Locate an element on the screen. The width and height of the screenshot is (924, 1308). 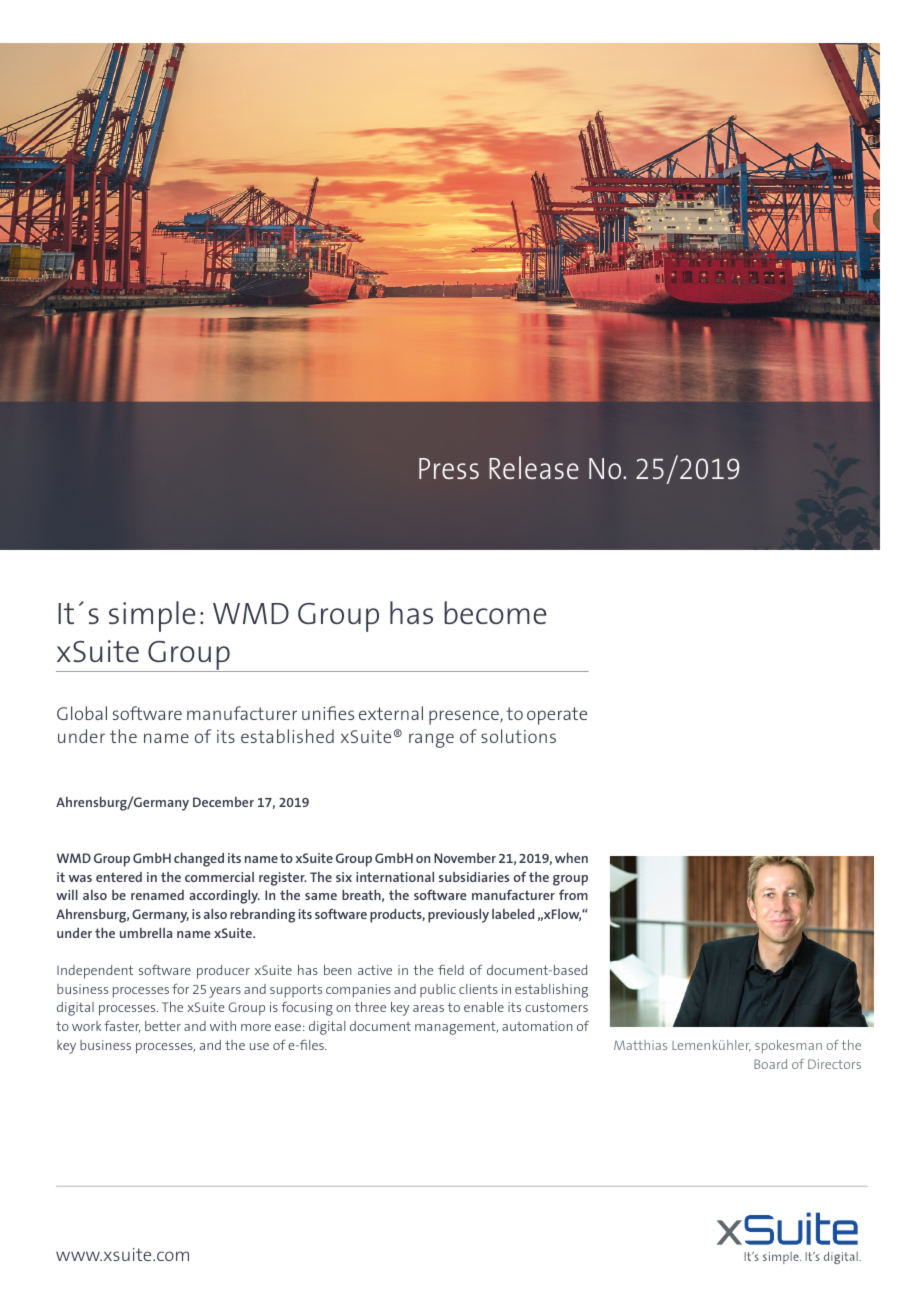
management is located at coordinates (456, 1028).
